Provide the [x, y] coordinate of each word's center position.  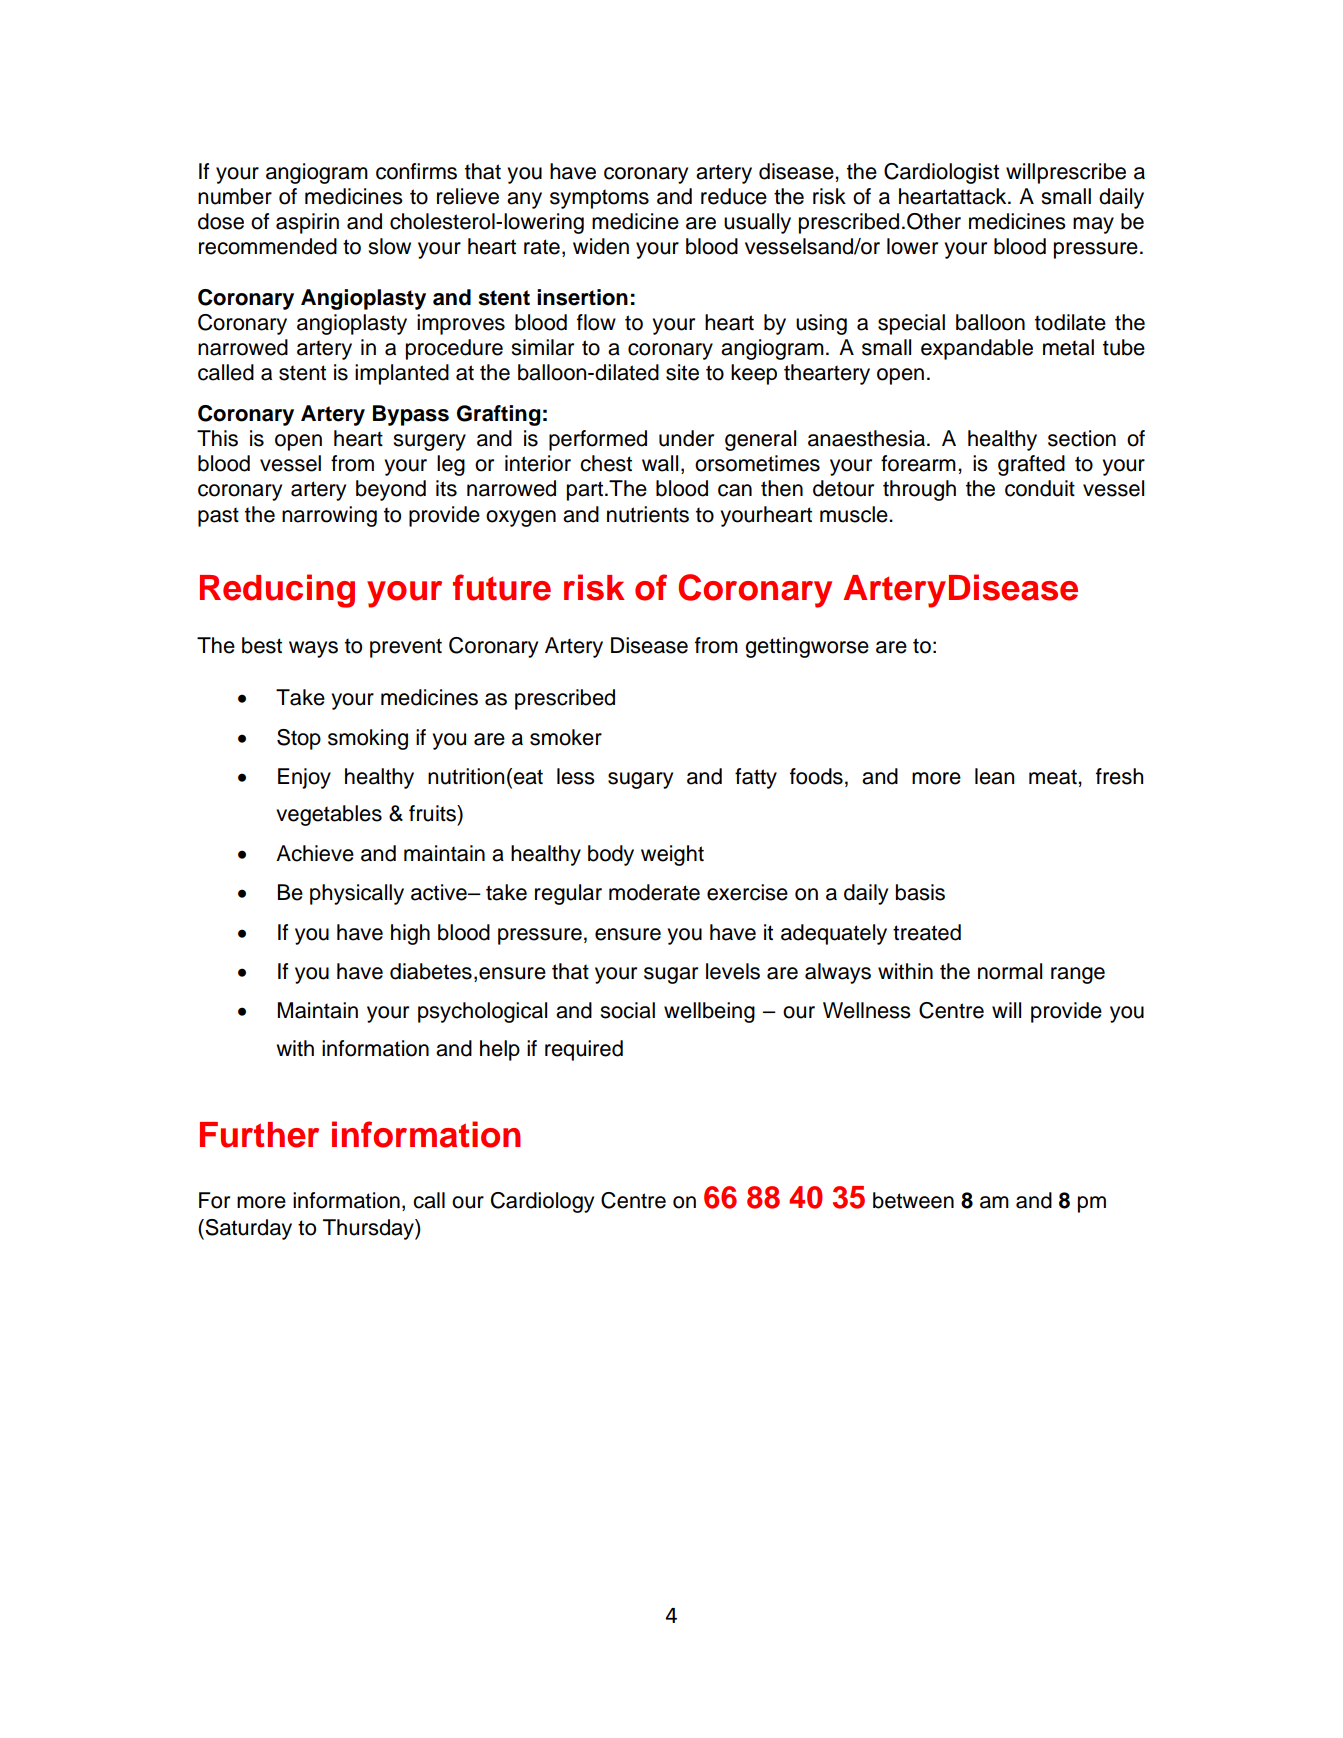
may [1093, 225]
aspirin [307, 223]
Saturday [247, 1229]
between [913, 1200]
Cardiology [542, 1202]
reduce [734, 196]
